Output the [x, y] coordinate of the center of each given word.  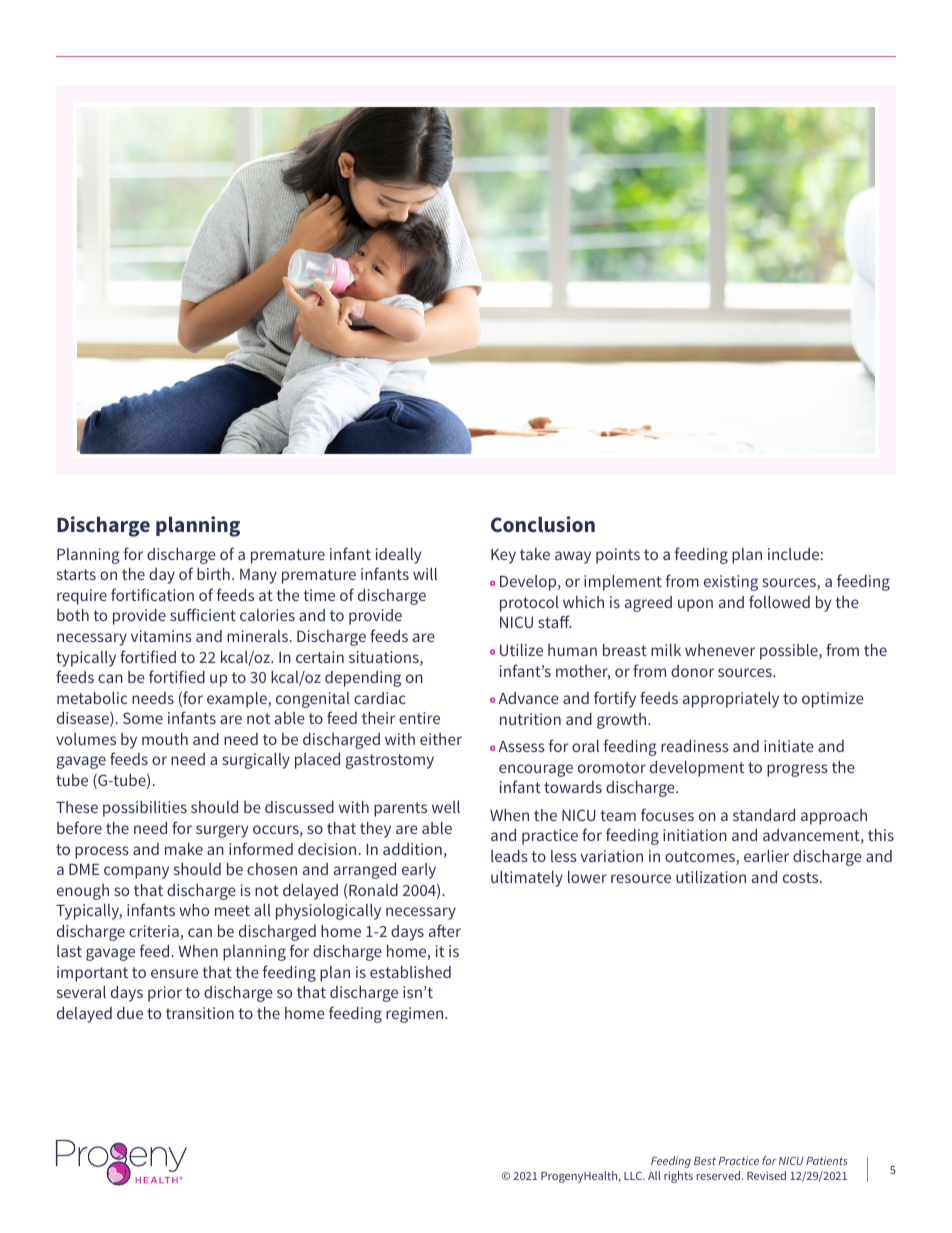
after [445, 930]
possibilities [145, 809]
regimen [416, 1015]
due [130, 1013]
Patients [826, 1160]
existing [731, 583]
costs [802, 877]
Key [503, 556]
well [446, 807]
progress [797, 770]
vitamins [161, 636]
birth [213, 574]
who [194, 910]
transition [200, 1013]
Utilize [521, 650]
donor [692, 671]
